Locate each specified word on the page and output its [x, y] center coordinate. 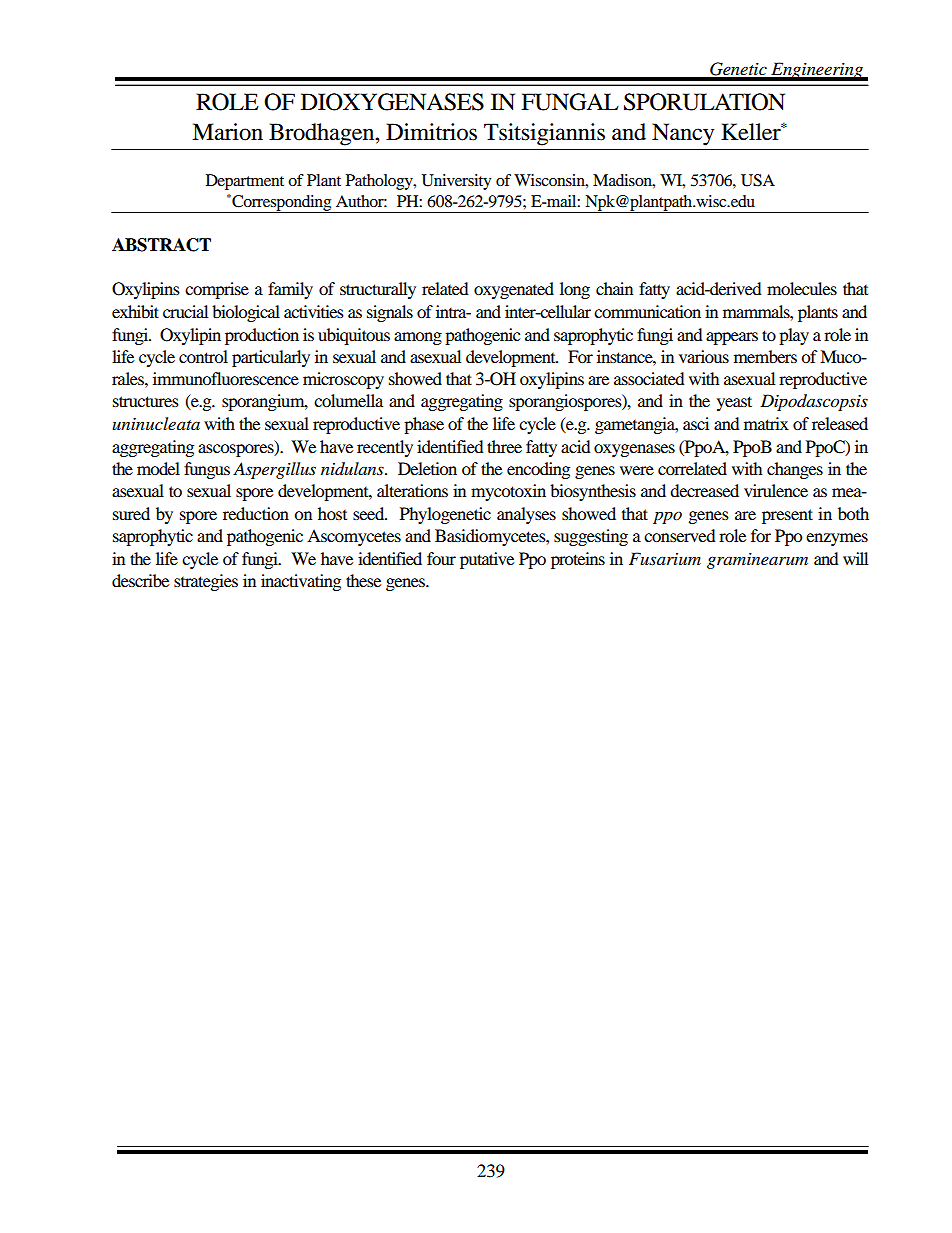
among [418, 338]
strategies [206, 582]
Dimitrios [431, 132]
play [794, 336]
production [262, 336]
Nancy [683, 134]
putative [487, 560]
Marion [227, 132]
